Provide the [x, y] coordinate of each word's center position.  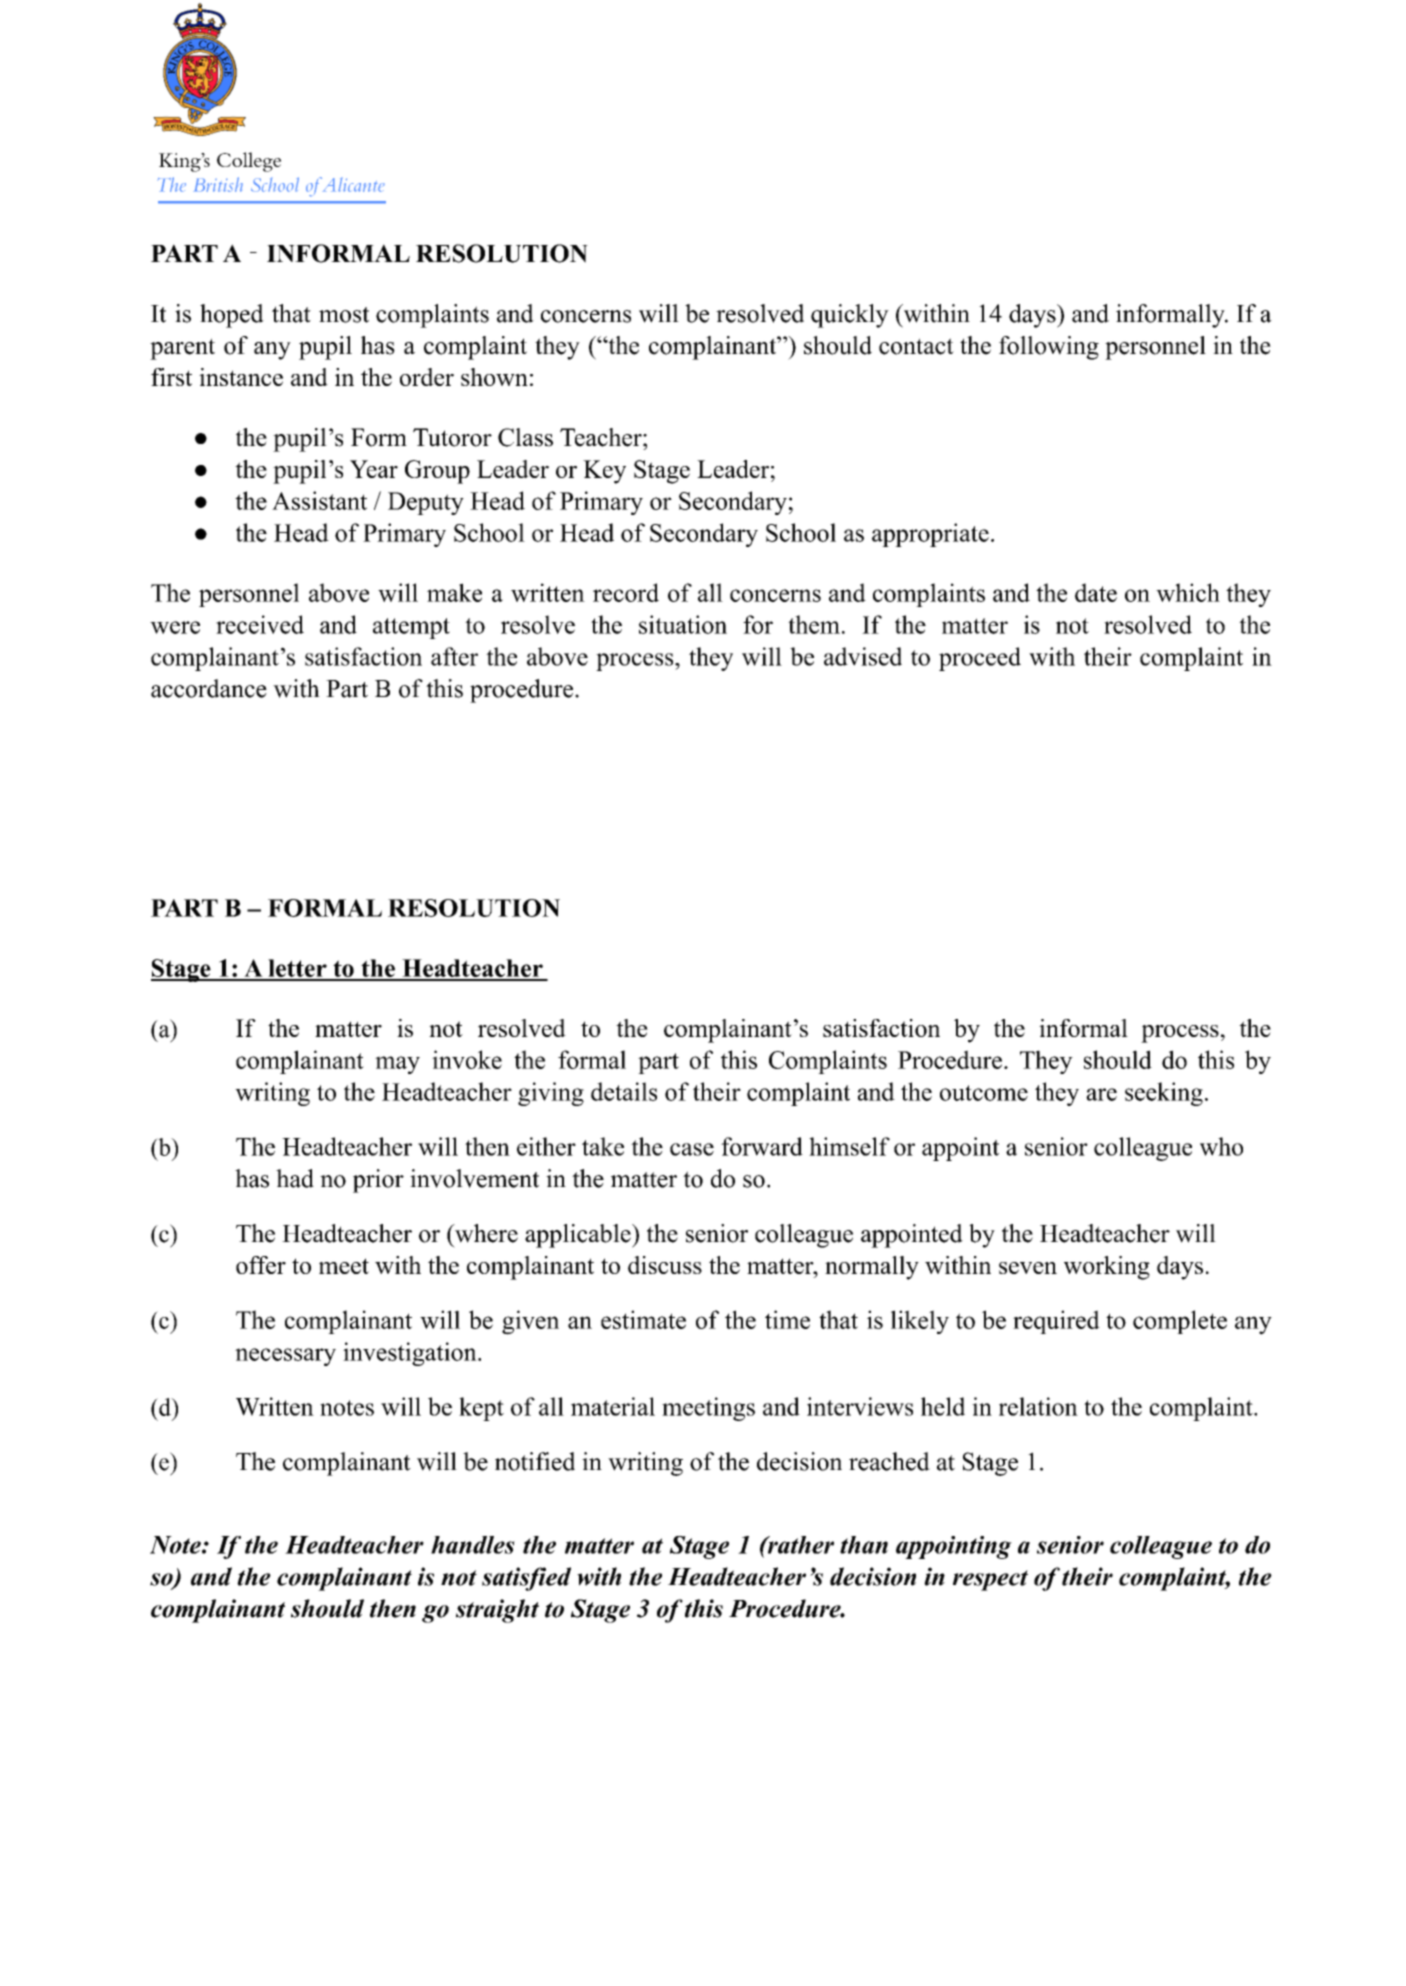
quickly [850, 316]
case [692, 1149]
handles [473, 1545]
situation [683, 624]
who [1221, 1146]
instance [241, 377]
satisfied [526, 1579]
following [1049, 348]
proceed [980, 659]
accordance [209, 688]
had [295, 1178]
